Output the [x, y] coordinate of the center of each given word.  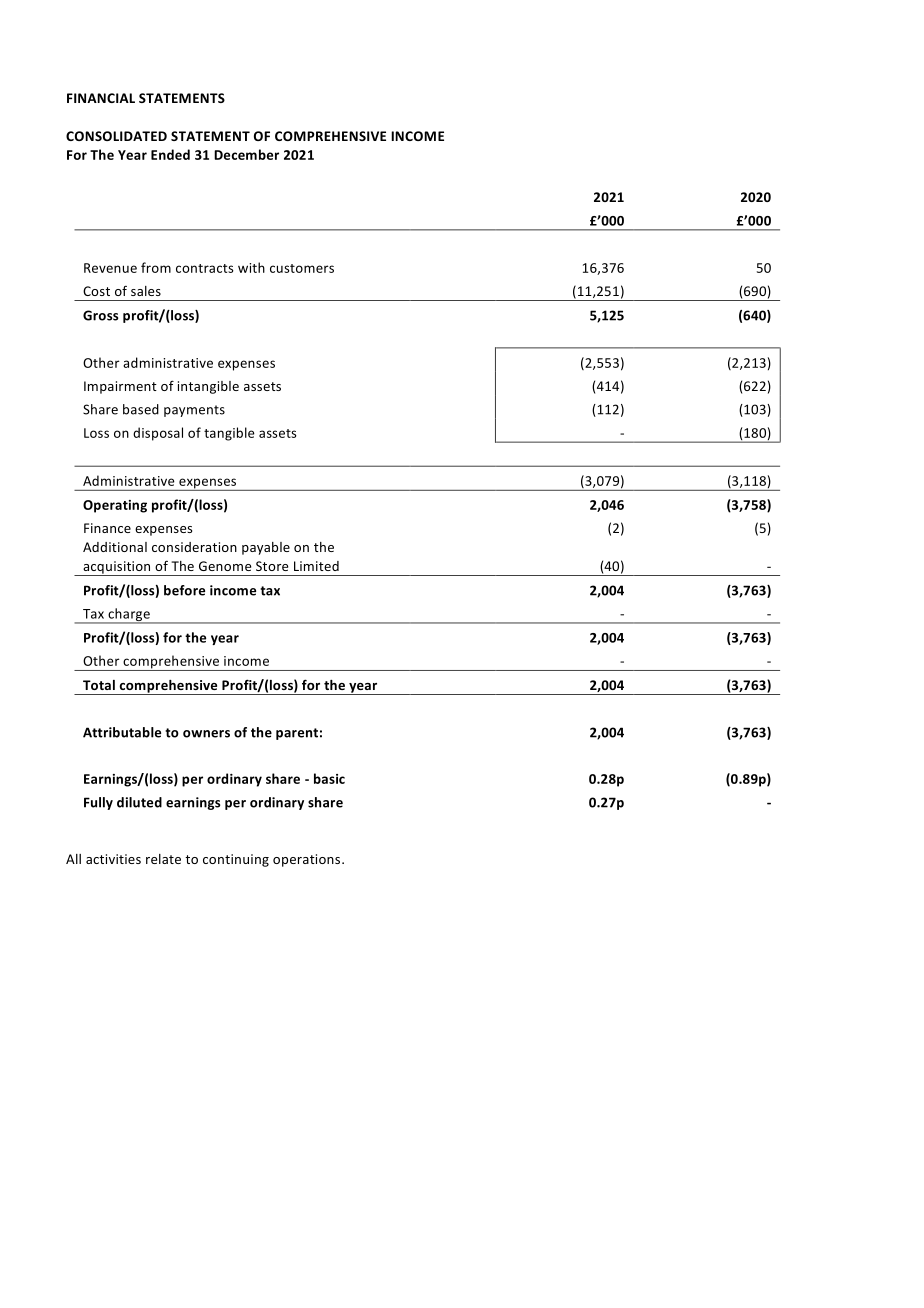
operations [308, 860]
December [246, 154]
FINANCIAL [101, 98]
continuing [236, 860]
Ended [170, 154]
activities [113, 859]
